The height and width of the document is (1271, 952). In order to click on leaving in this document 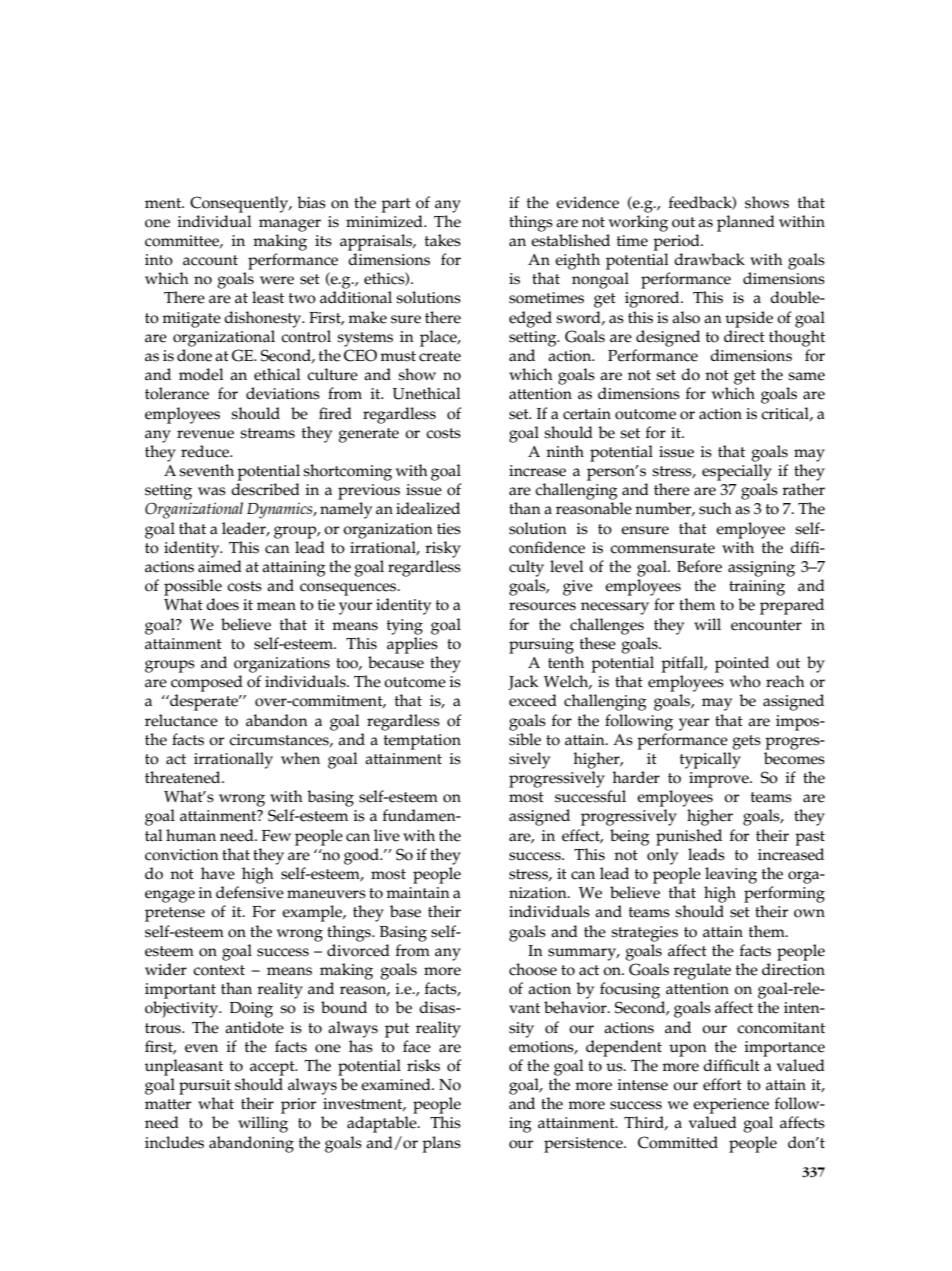, I will do `click(731, 875)`.
